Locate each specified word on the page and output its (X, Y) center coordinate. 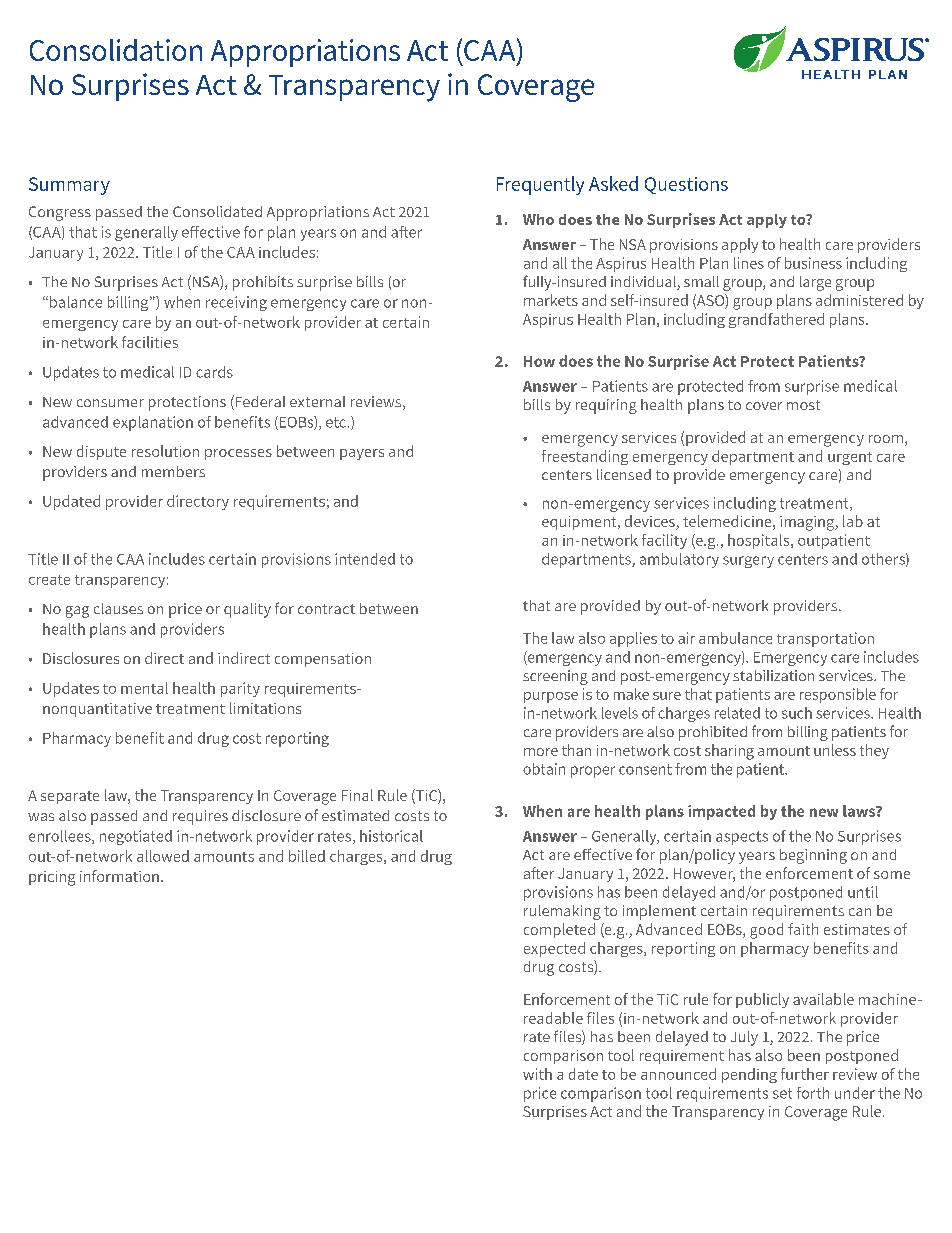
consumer (110, 403)
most (803, 405)
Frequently (540, 185)
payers (362, 454)
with (537, 1074)
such (797, 713)
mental (144, 688)
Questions (686, 185)
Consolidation (116, 50)
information (119, 876)
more (541, 752)
